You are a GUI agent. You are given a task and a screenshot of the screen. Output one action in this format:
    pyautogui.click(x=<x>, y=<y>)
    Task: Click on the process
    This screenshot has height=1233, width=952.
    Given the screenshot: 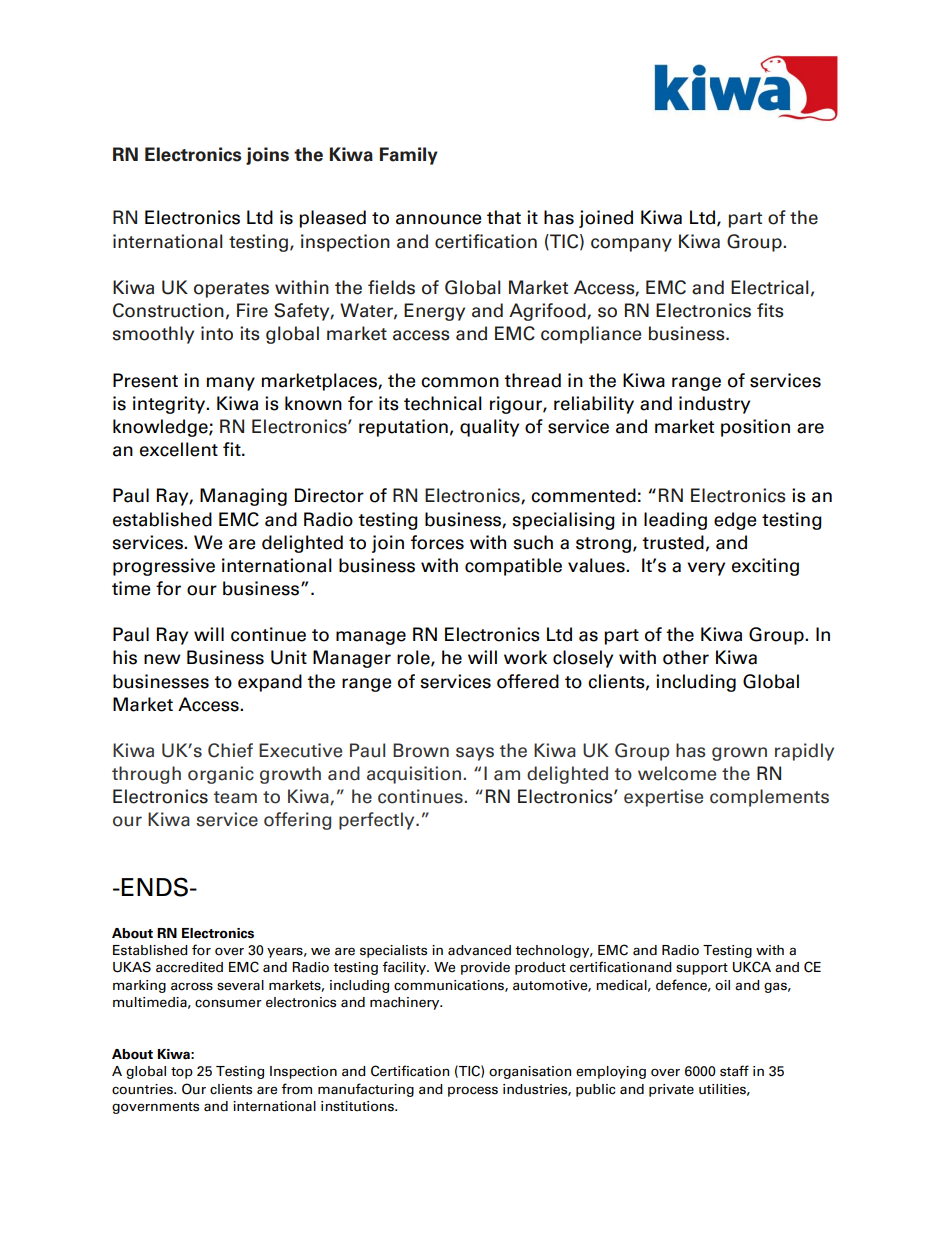 What is the action you would take?
    pyautogui.click(x=473, y=1091)
